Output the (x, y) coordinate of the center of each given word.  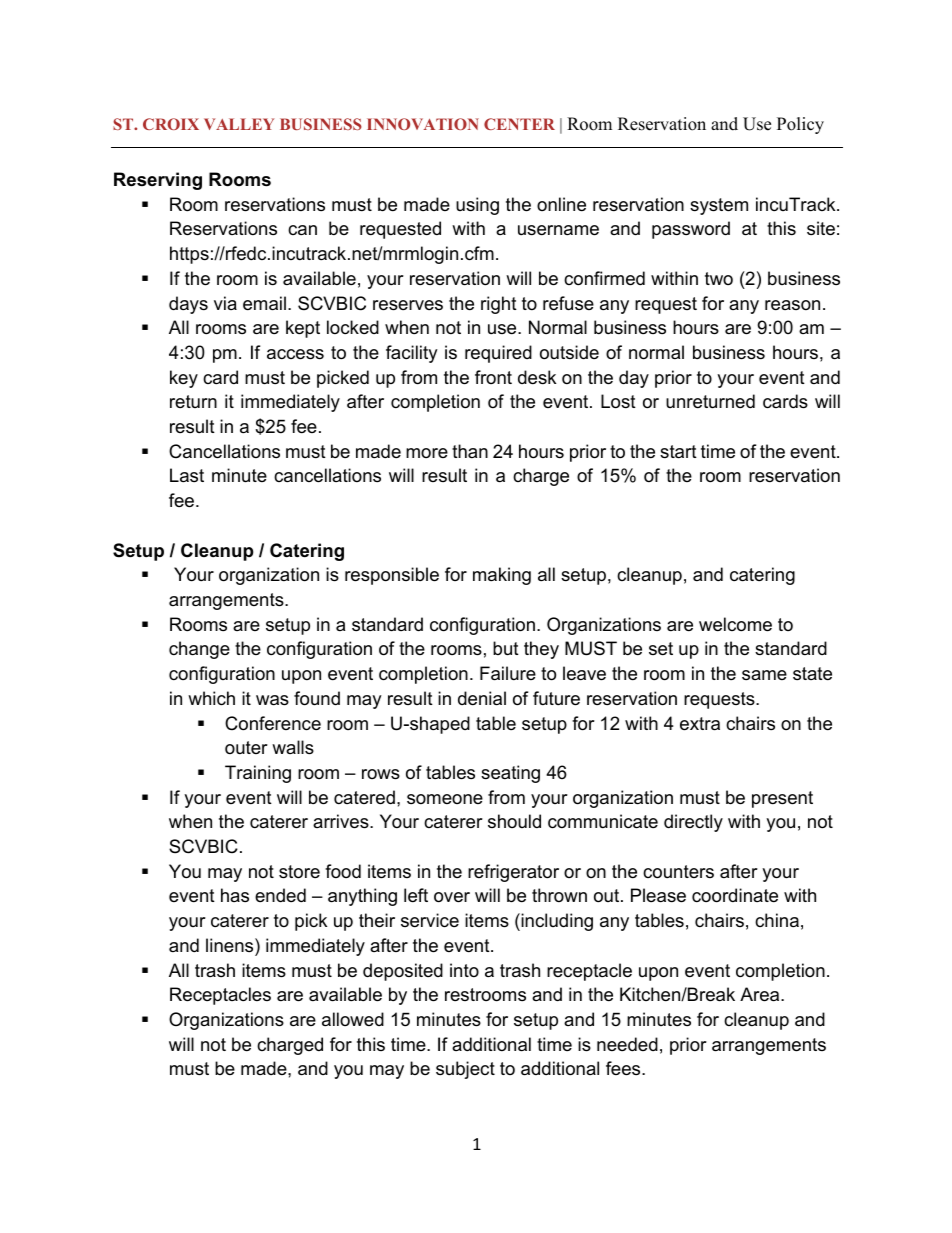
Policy (800, 125)
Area (761, 994)
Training (258, 774)
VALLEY (239, 124)
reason (792, 305)
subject (465, 1070)
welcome (735, 624)
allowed (353, 1019)
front (493, 377)
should (514, 821)
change (199, 650)
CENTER (519, 124)
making (502, 576)
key (184, 379)
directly (693, 823)
